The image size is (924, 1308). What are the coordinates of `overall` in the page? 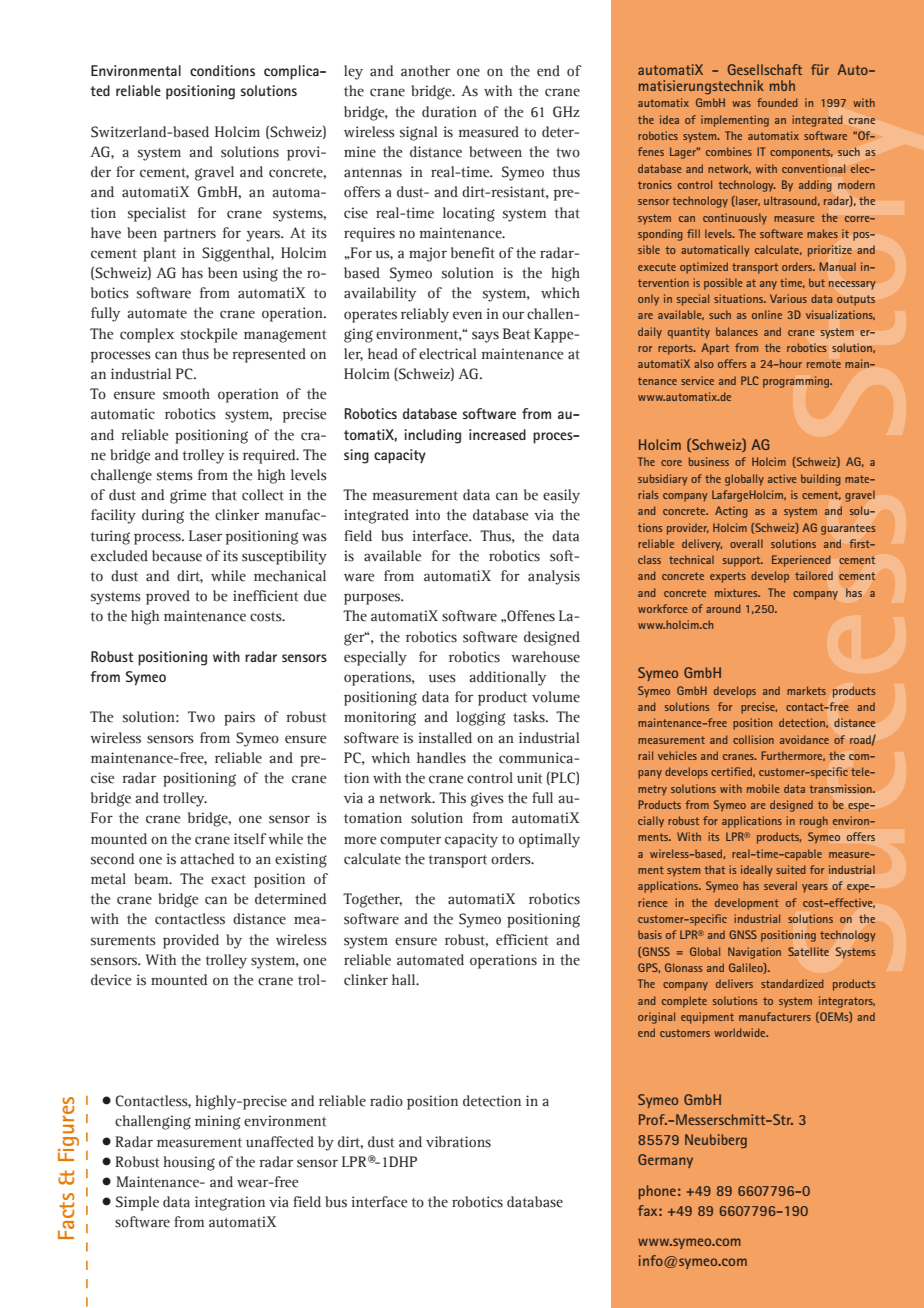 It's located at (746, 543).
